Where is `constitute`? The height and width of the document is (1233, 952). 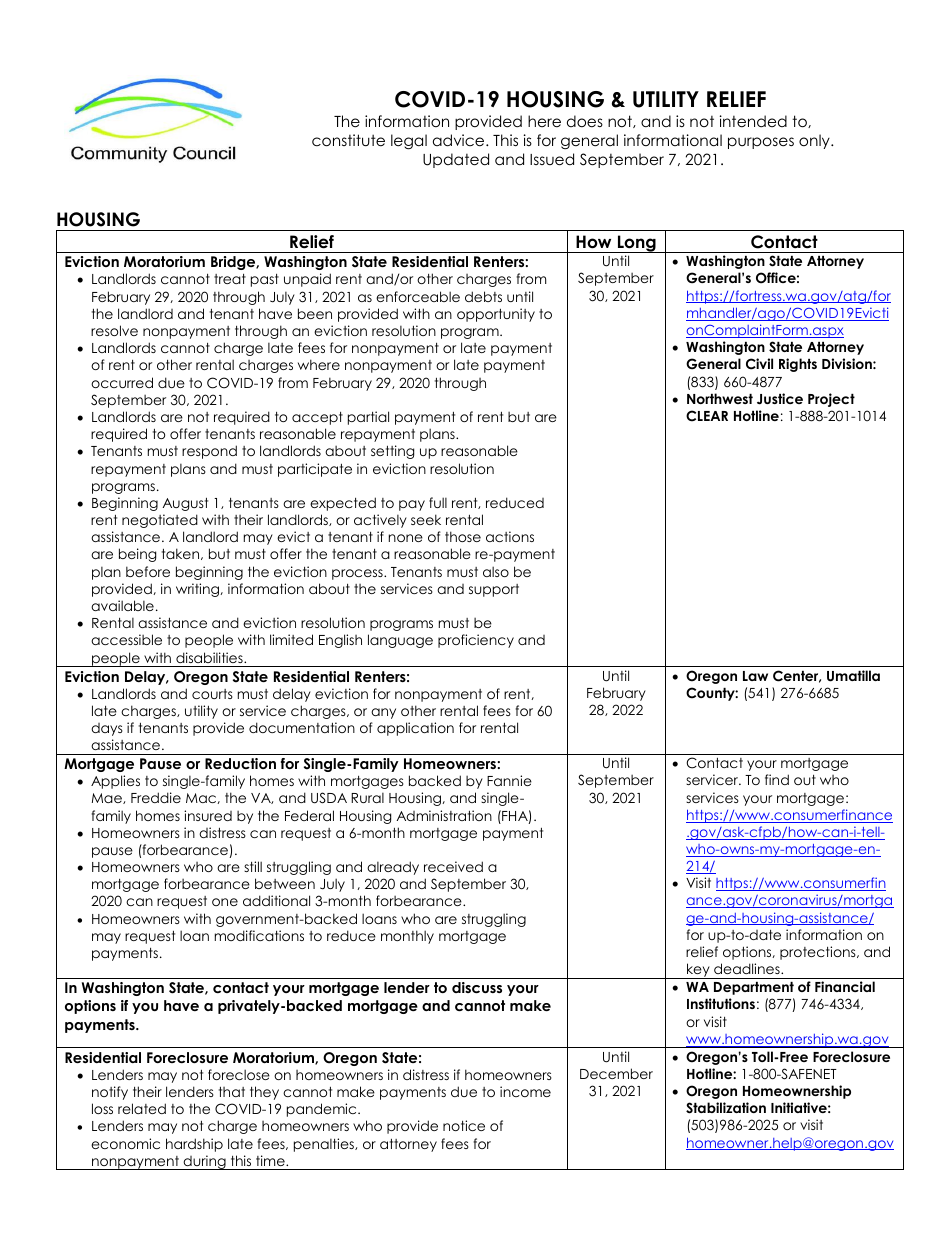 constitute is located at coordinates (348, 140).
